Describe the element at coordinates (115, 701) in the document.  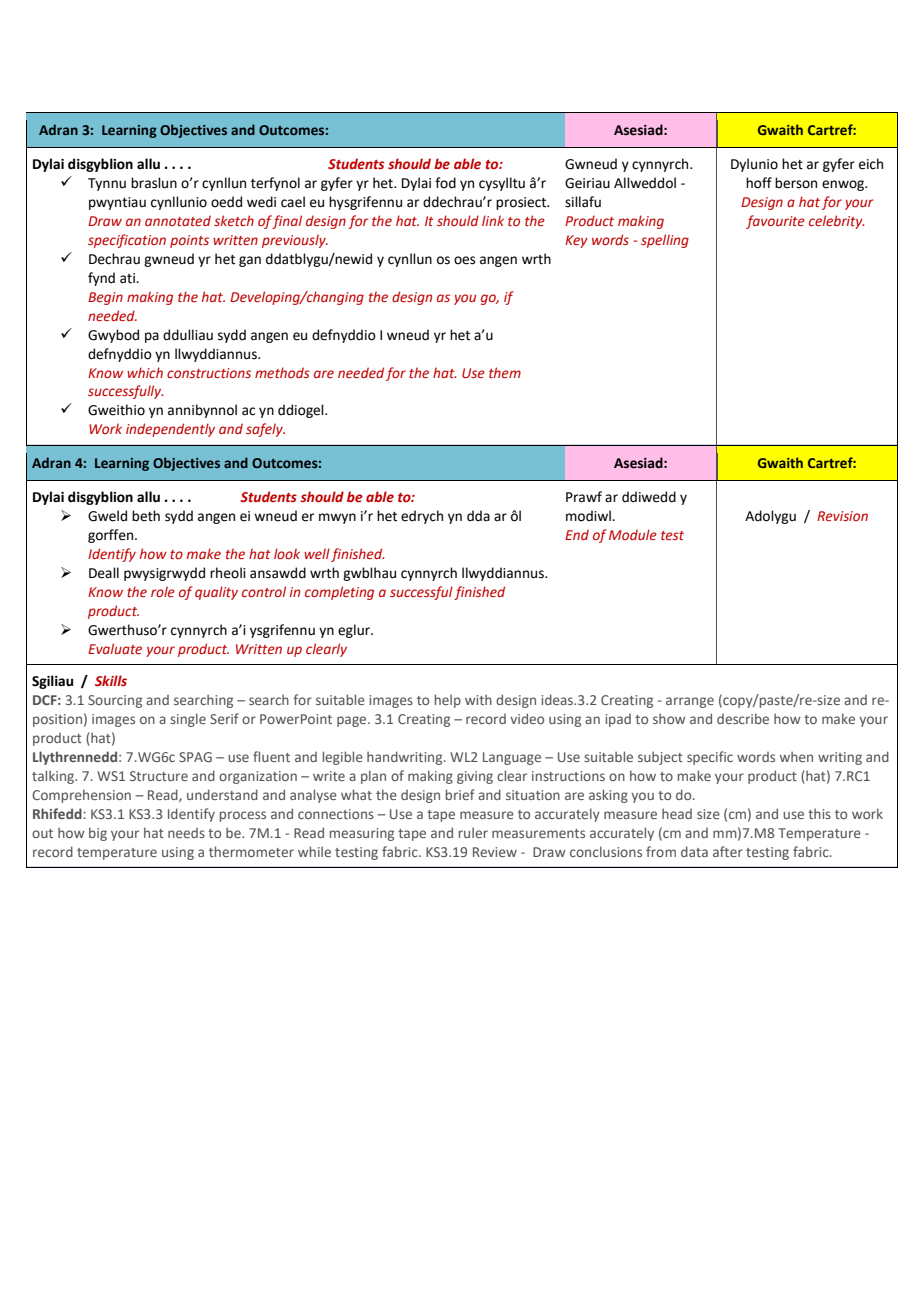
I see `Sourcing` at that location.
